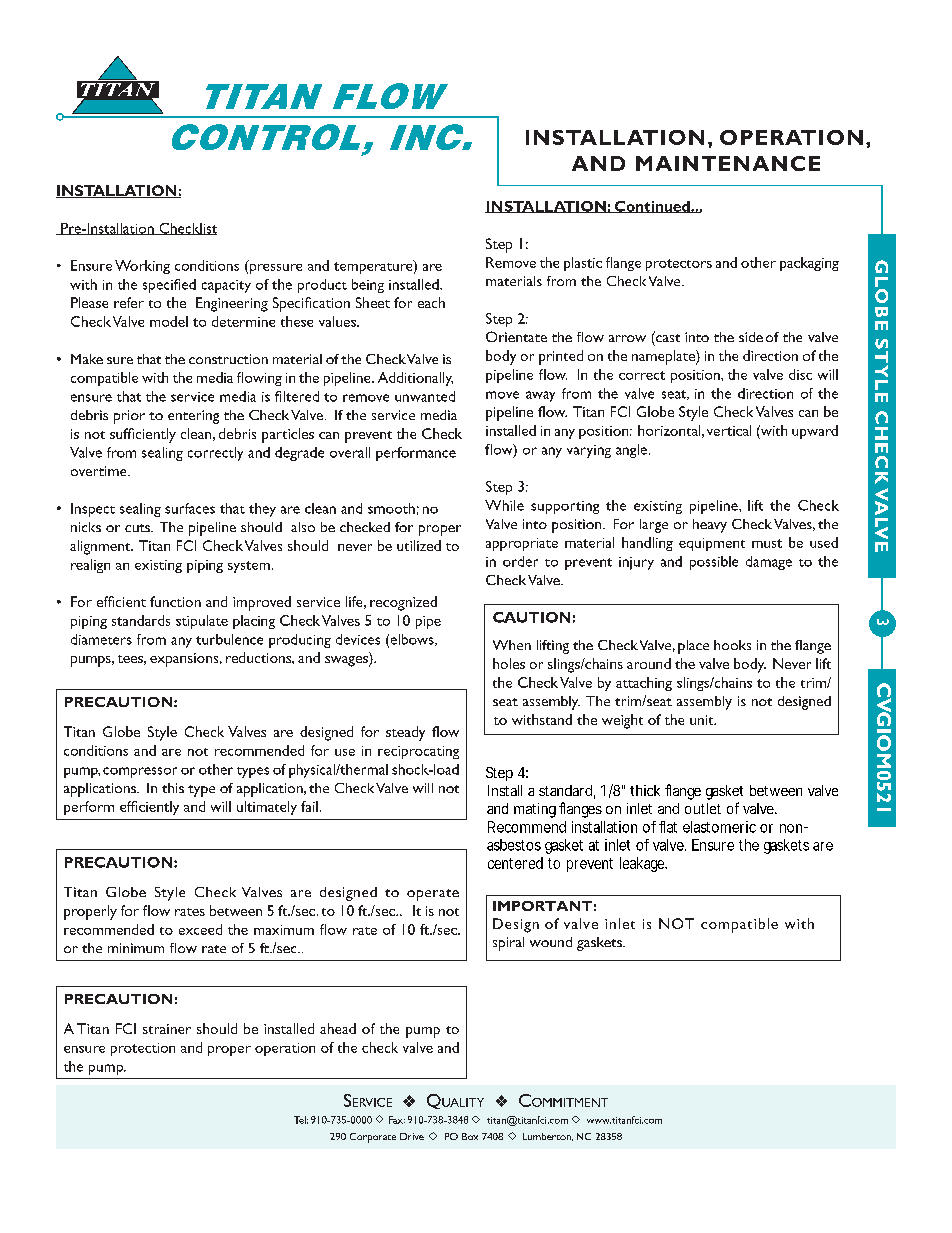  I want to click on surfaces, so click(190, 508).
